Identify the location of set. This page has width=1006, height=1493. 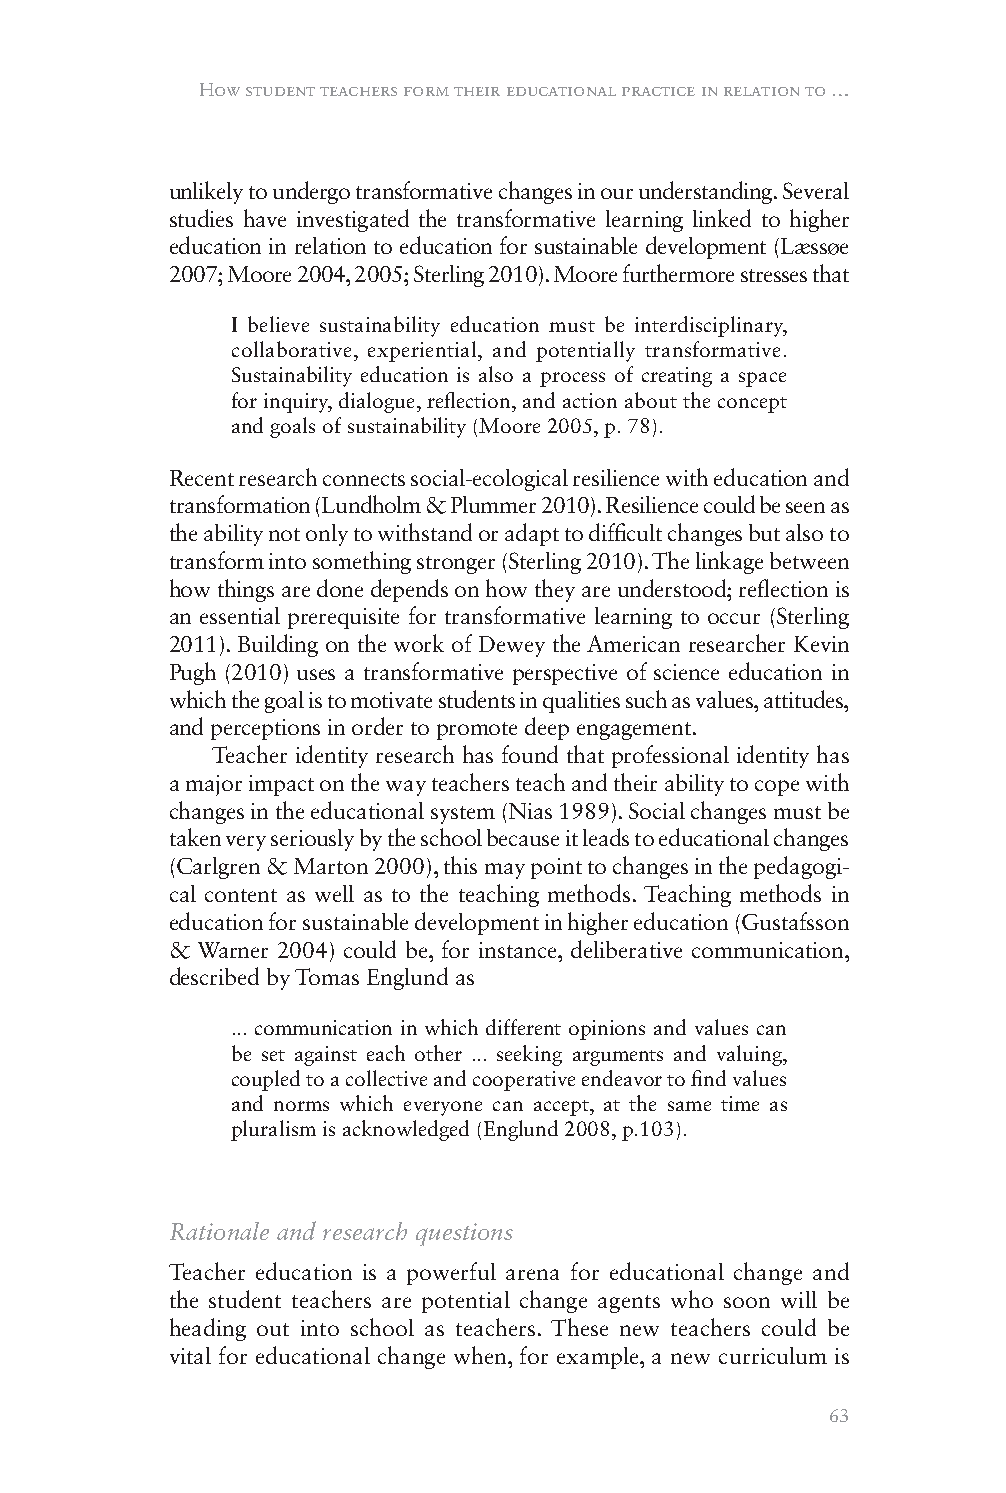
(273, 1055).
